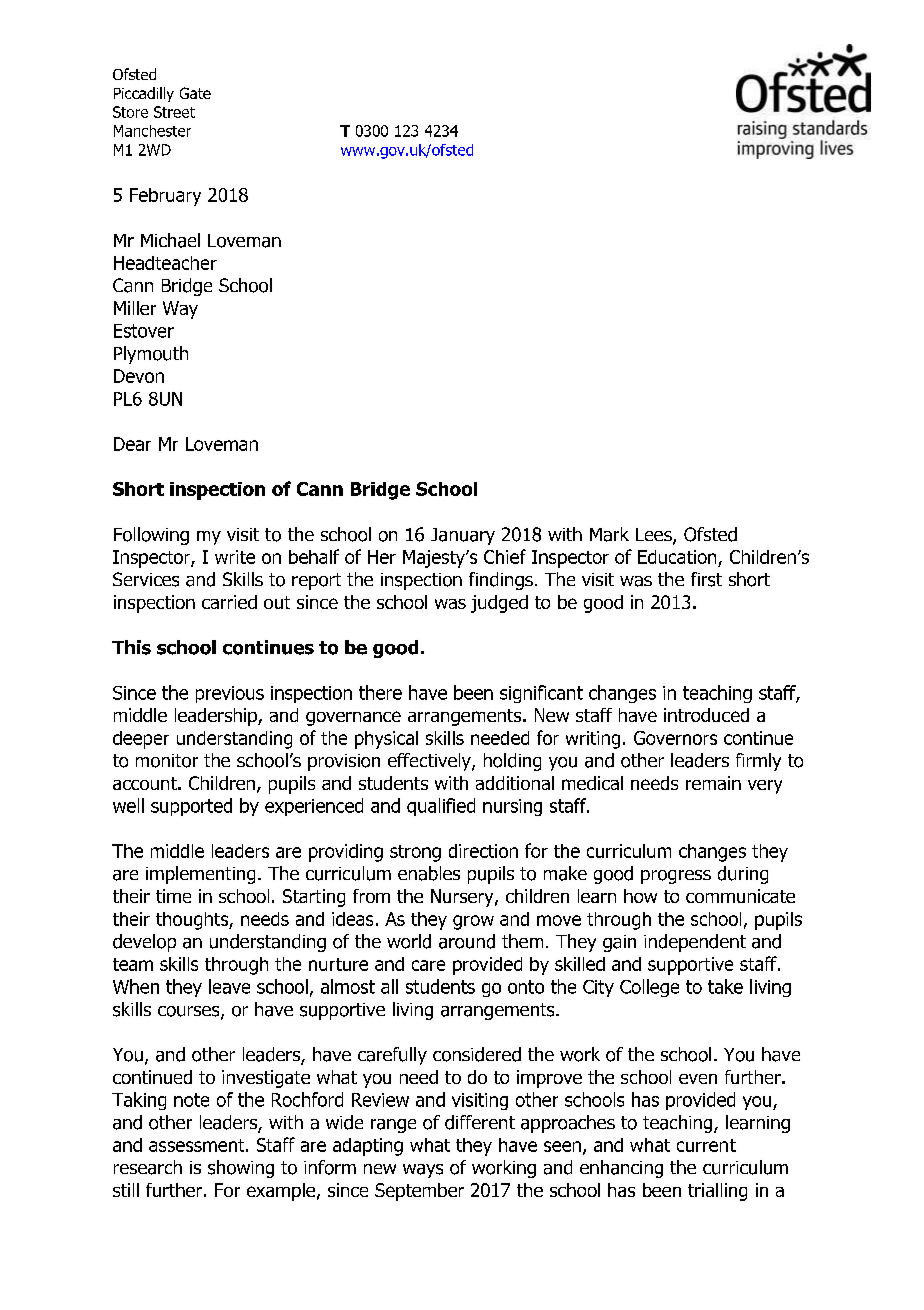 Image resolution: width=924 pixels, height=1310 pixels. Describe the element at coordinates (241, 1169) in the image. I see `showing` at that location.
